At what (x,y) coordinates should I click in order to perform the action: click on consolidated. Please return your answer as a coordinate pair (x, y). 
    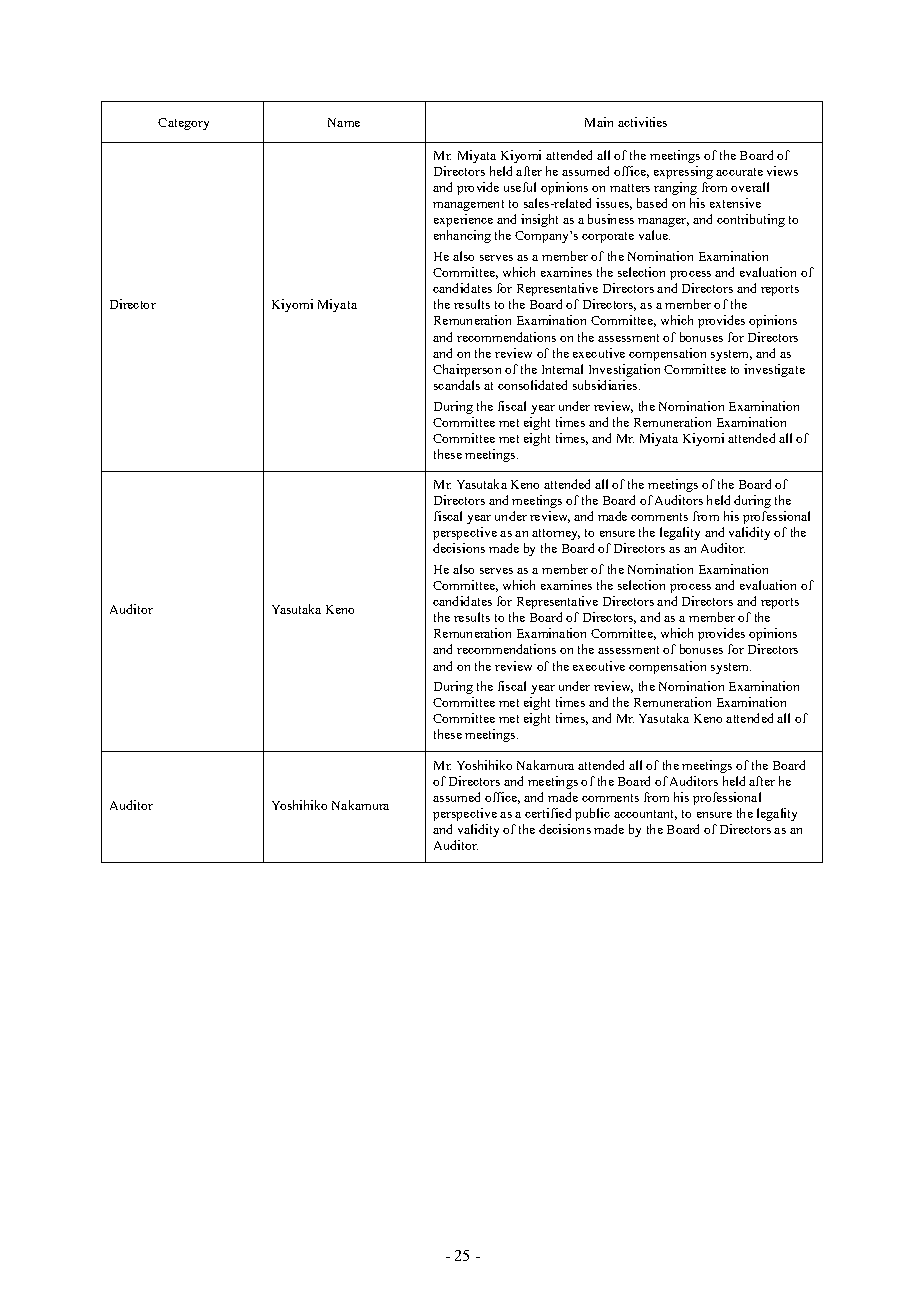
    Looking at the image, I should click on (532, 385).
